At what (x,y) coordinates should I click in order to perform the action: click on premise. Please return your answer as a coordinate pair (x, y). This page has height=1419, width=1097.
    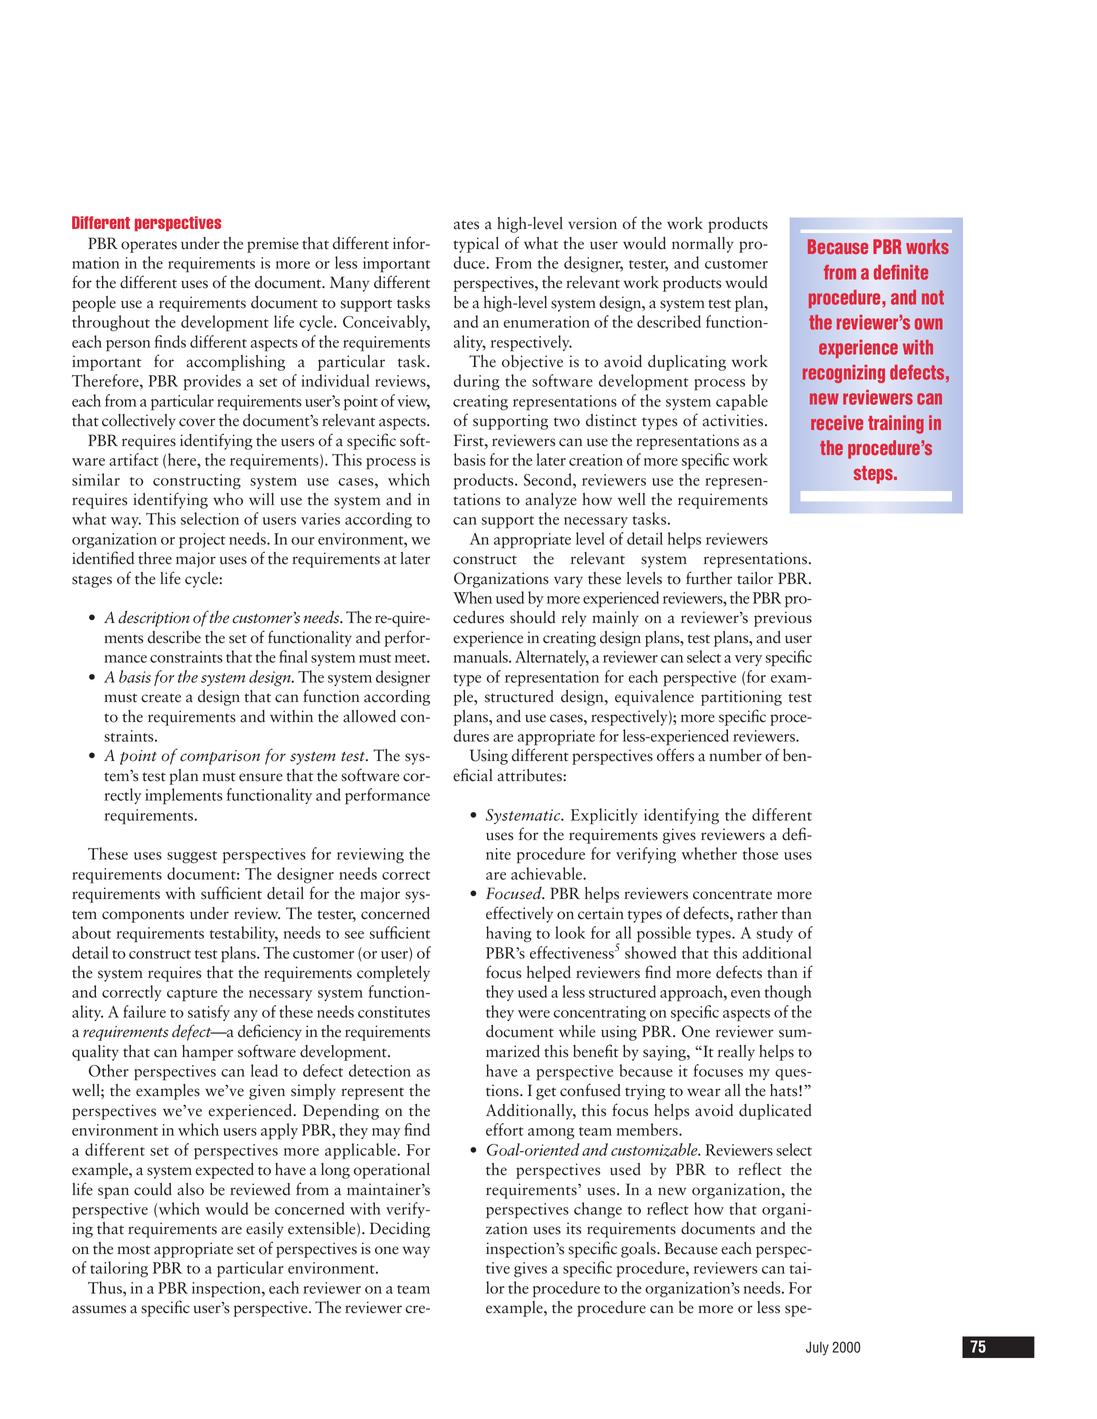
    Looking at the image, I should click on (273, 245).
